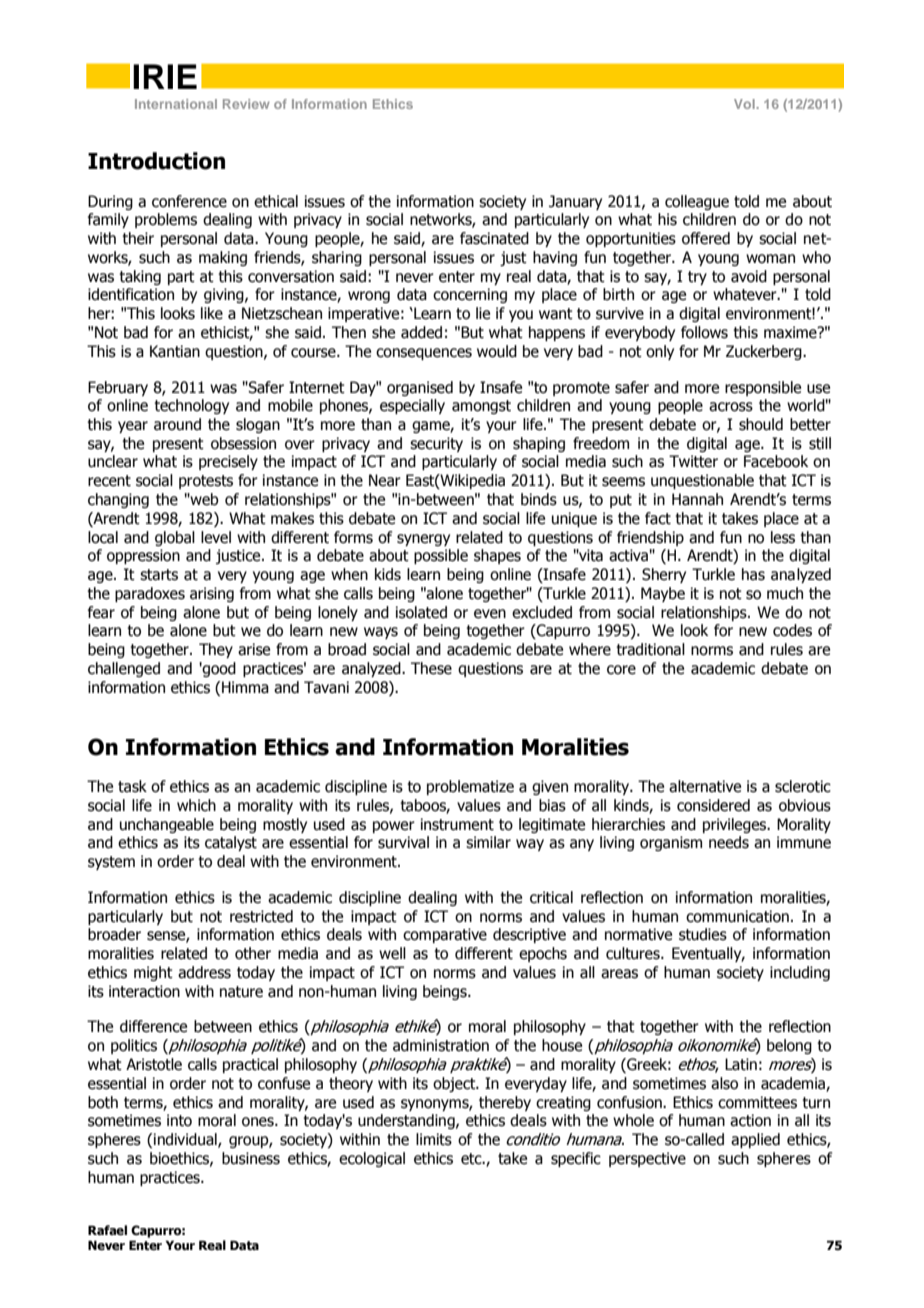  Describe the element at coordinates (731, 407) in the image. I see `across` at that location.
